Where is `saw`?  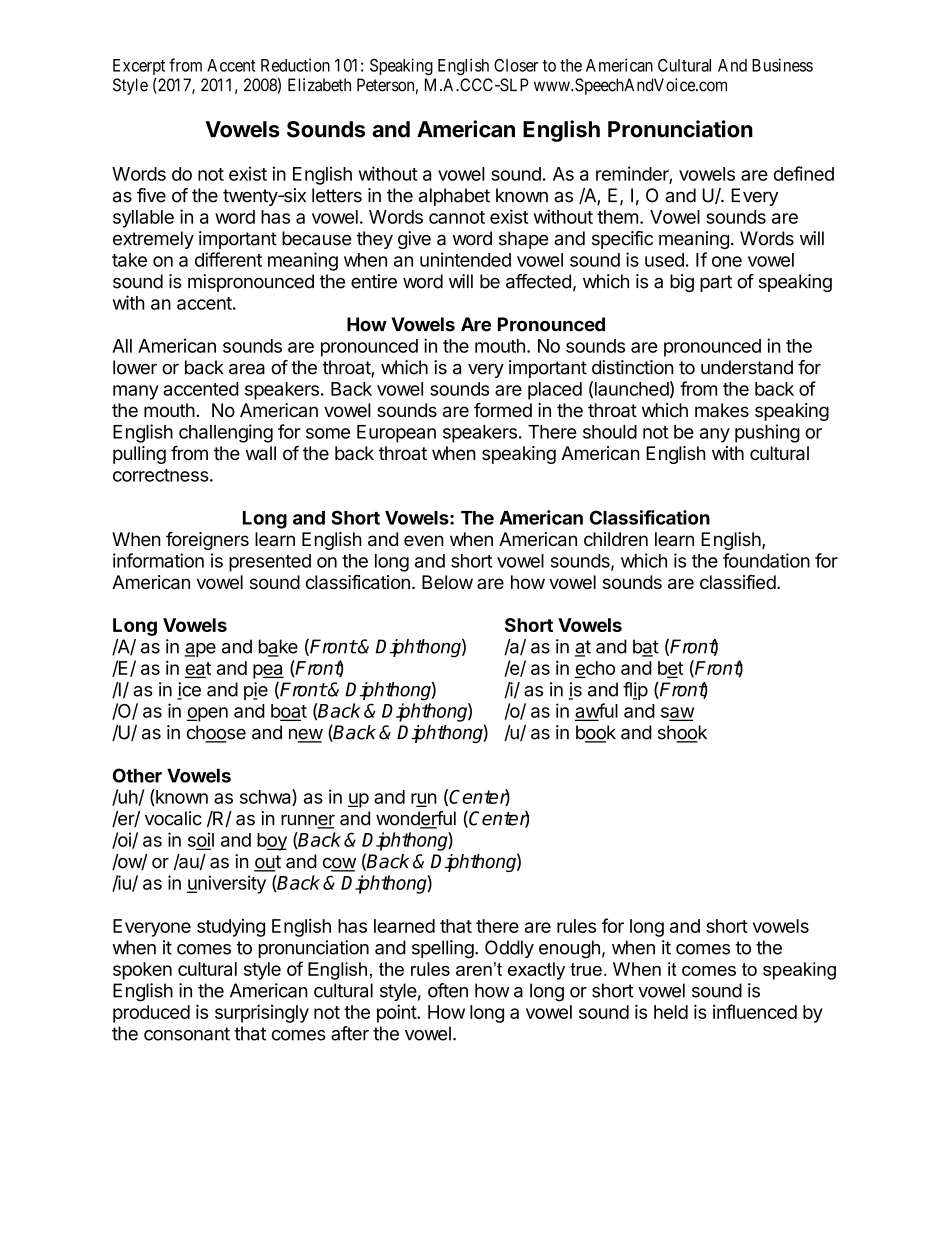 saw is located at coordinates (677, 713).
